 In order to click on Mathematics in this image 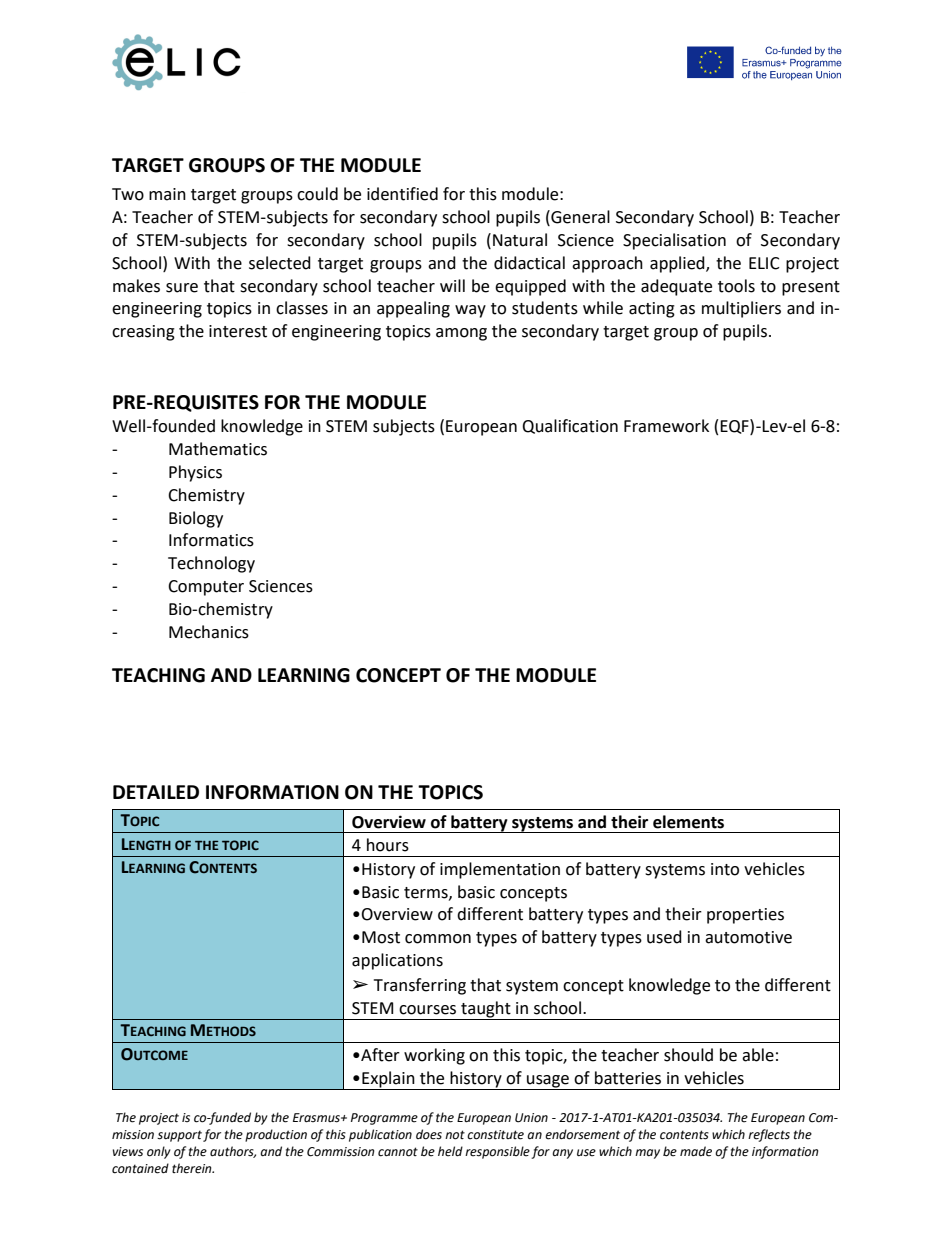, I will do `click(218, 449)`.
